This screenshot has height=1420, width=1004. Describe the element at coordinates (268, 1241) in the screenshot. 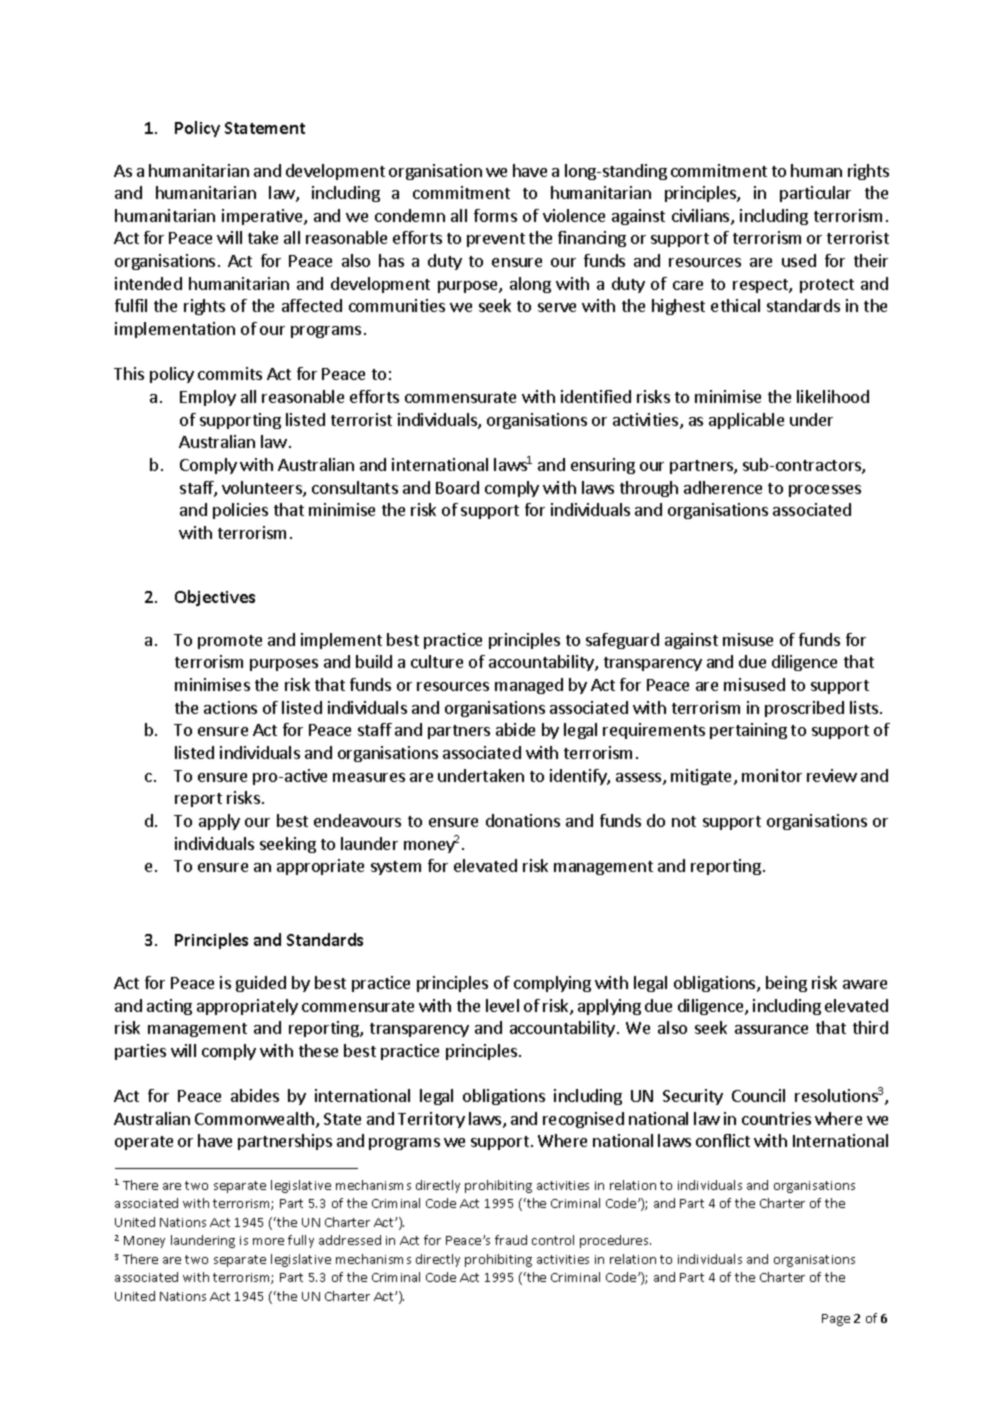

I see `more` at that location.
